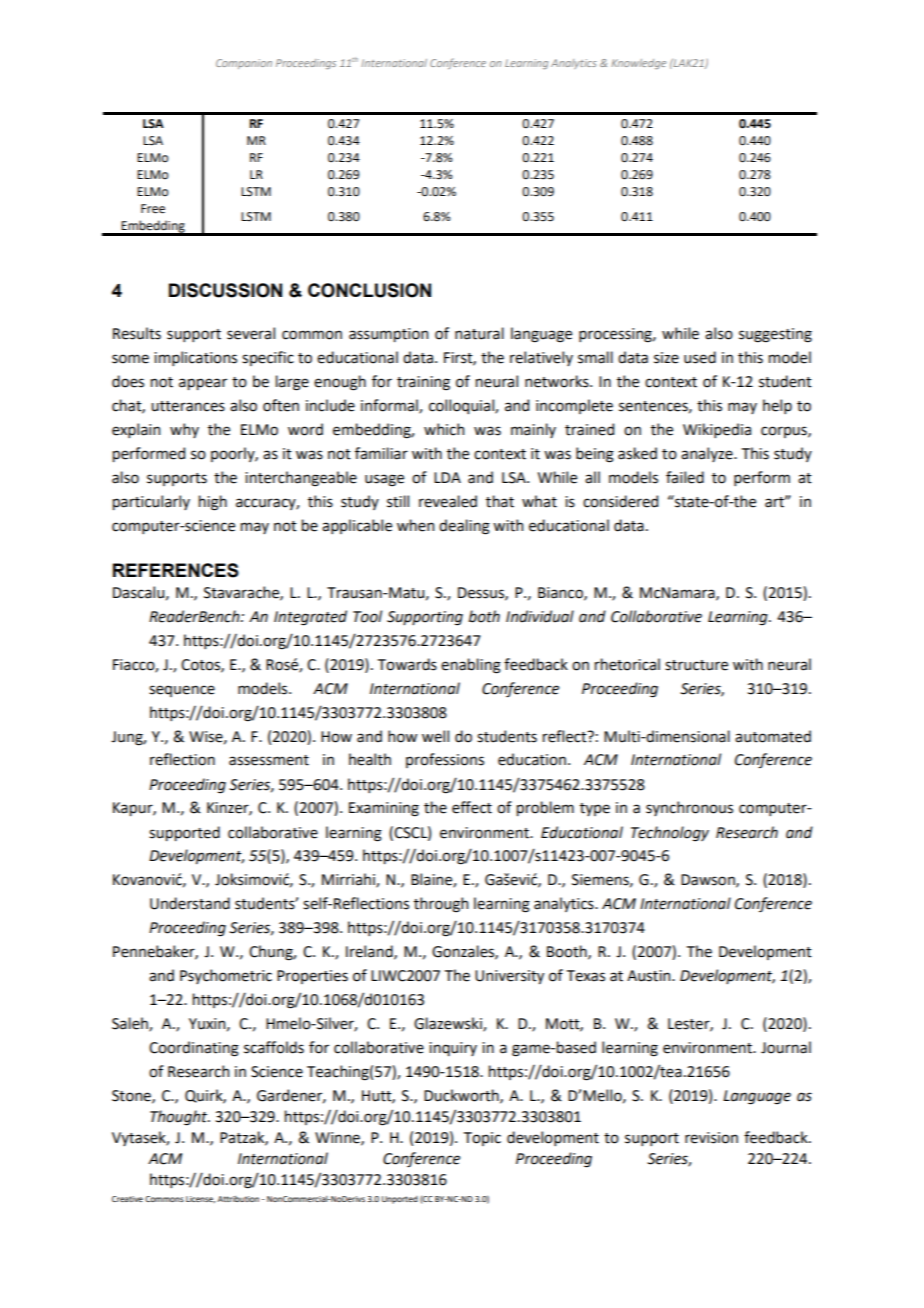  Describe the element at coordinates (423, 383) in the screenshot. I see `training` at that location.
